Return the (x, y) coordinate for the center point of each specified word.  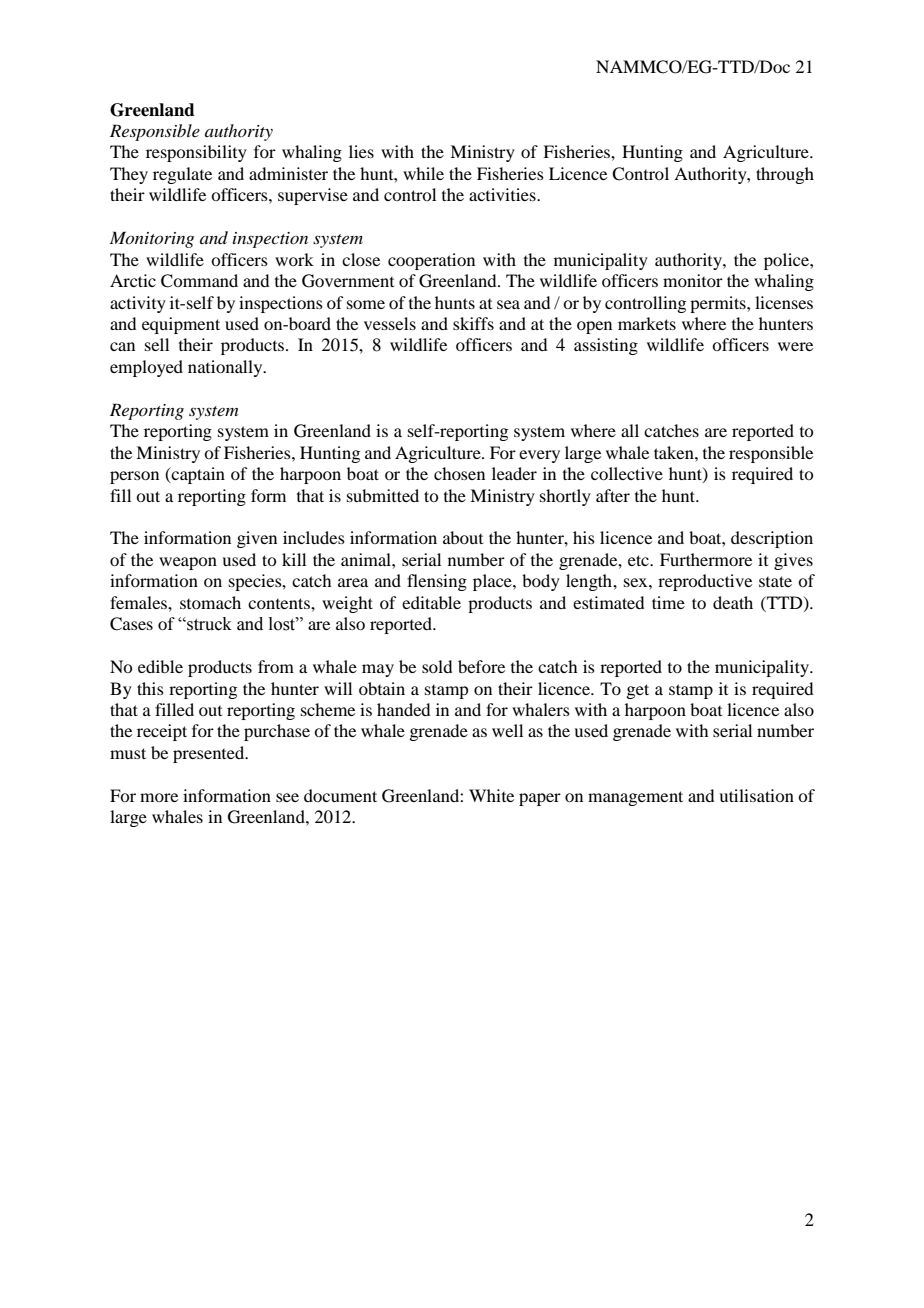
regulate (182, 175)
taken (675, 452)
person (134, 477)
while (423, 173)
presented (210, 754)
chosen (459, 473)
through (785, 175)
